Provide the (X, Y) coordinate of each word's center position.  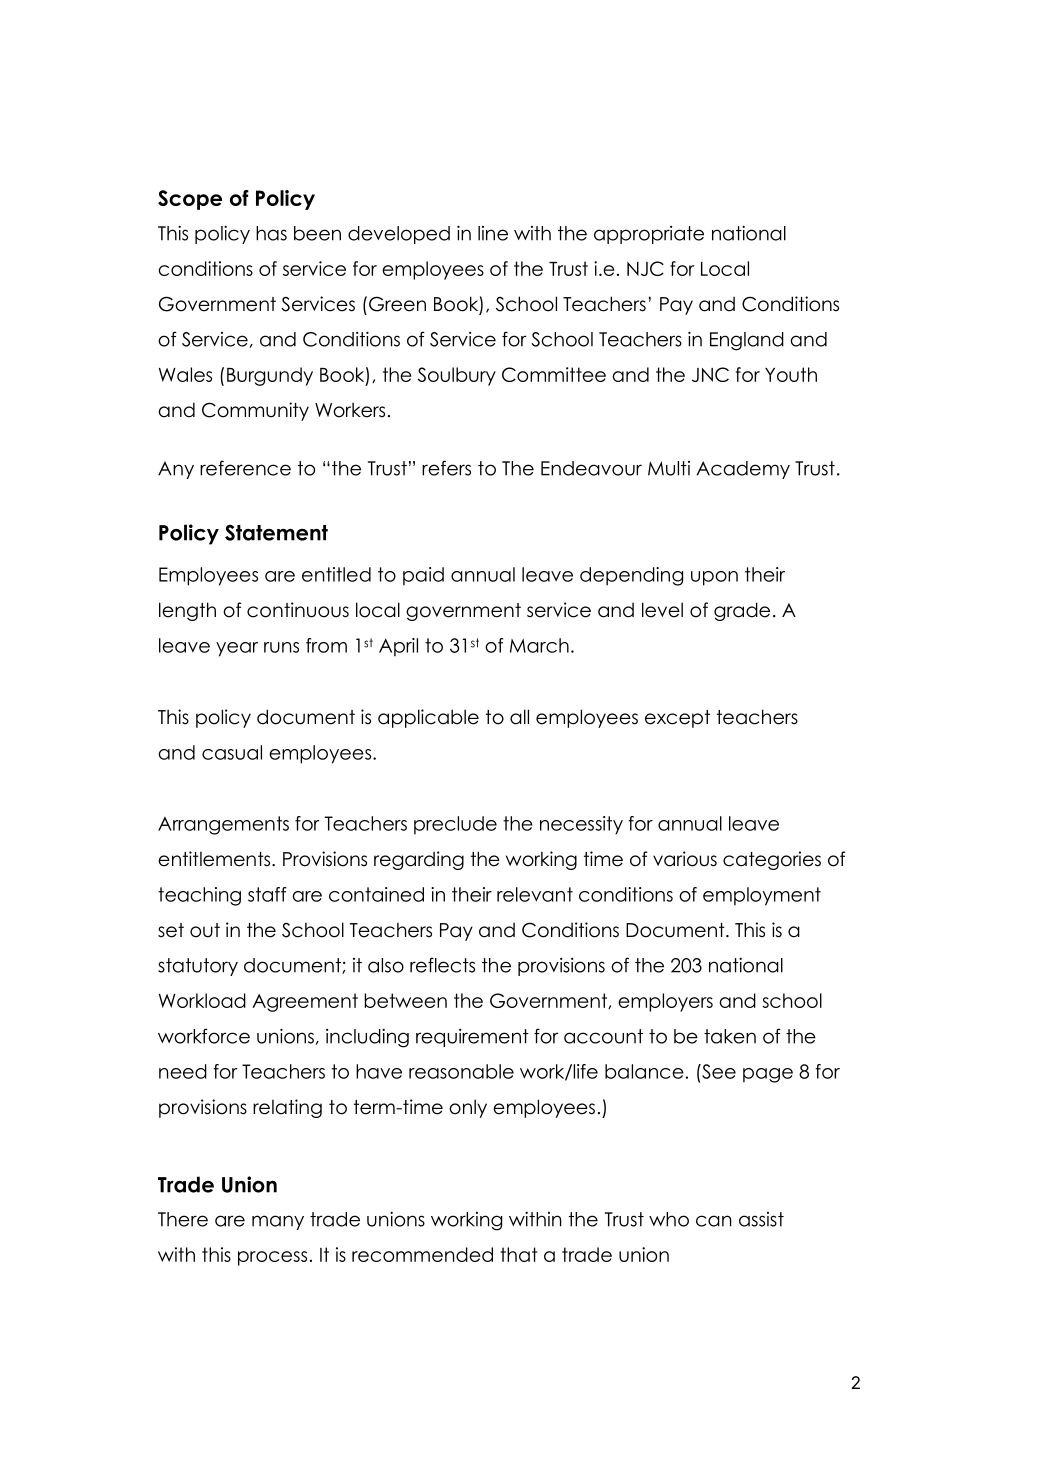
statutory (198, 967)
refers (446, 468)
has (271, 233)
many (278, 1222)
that (518, 1254)
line (493, 233)
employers (665, 1002)
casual (232, 752)
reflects (442, 965)
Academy (743, 470)
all (519, 717)
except (677, 719)
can (714, 1221)
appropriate (649, 235)
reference (245, 468)
